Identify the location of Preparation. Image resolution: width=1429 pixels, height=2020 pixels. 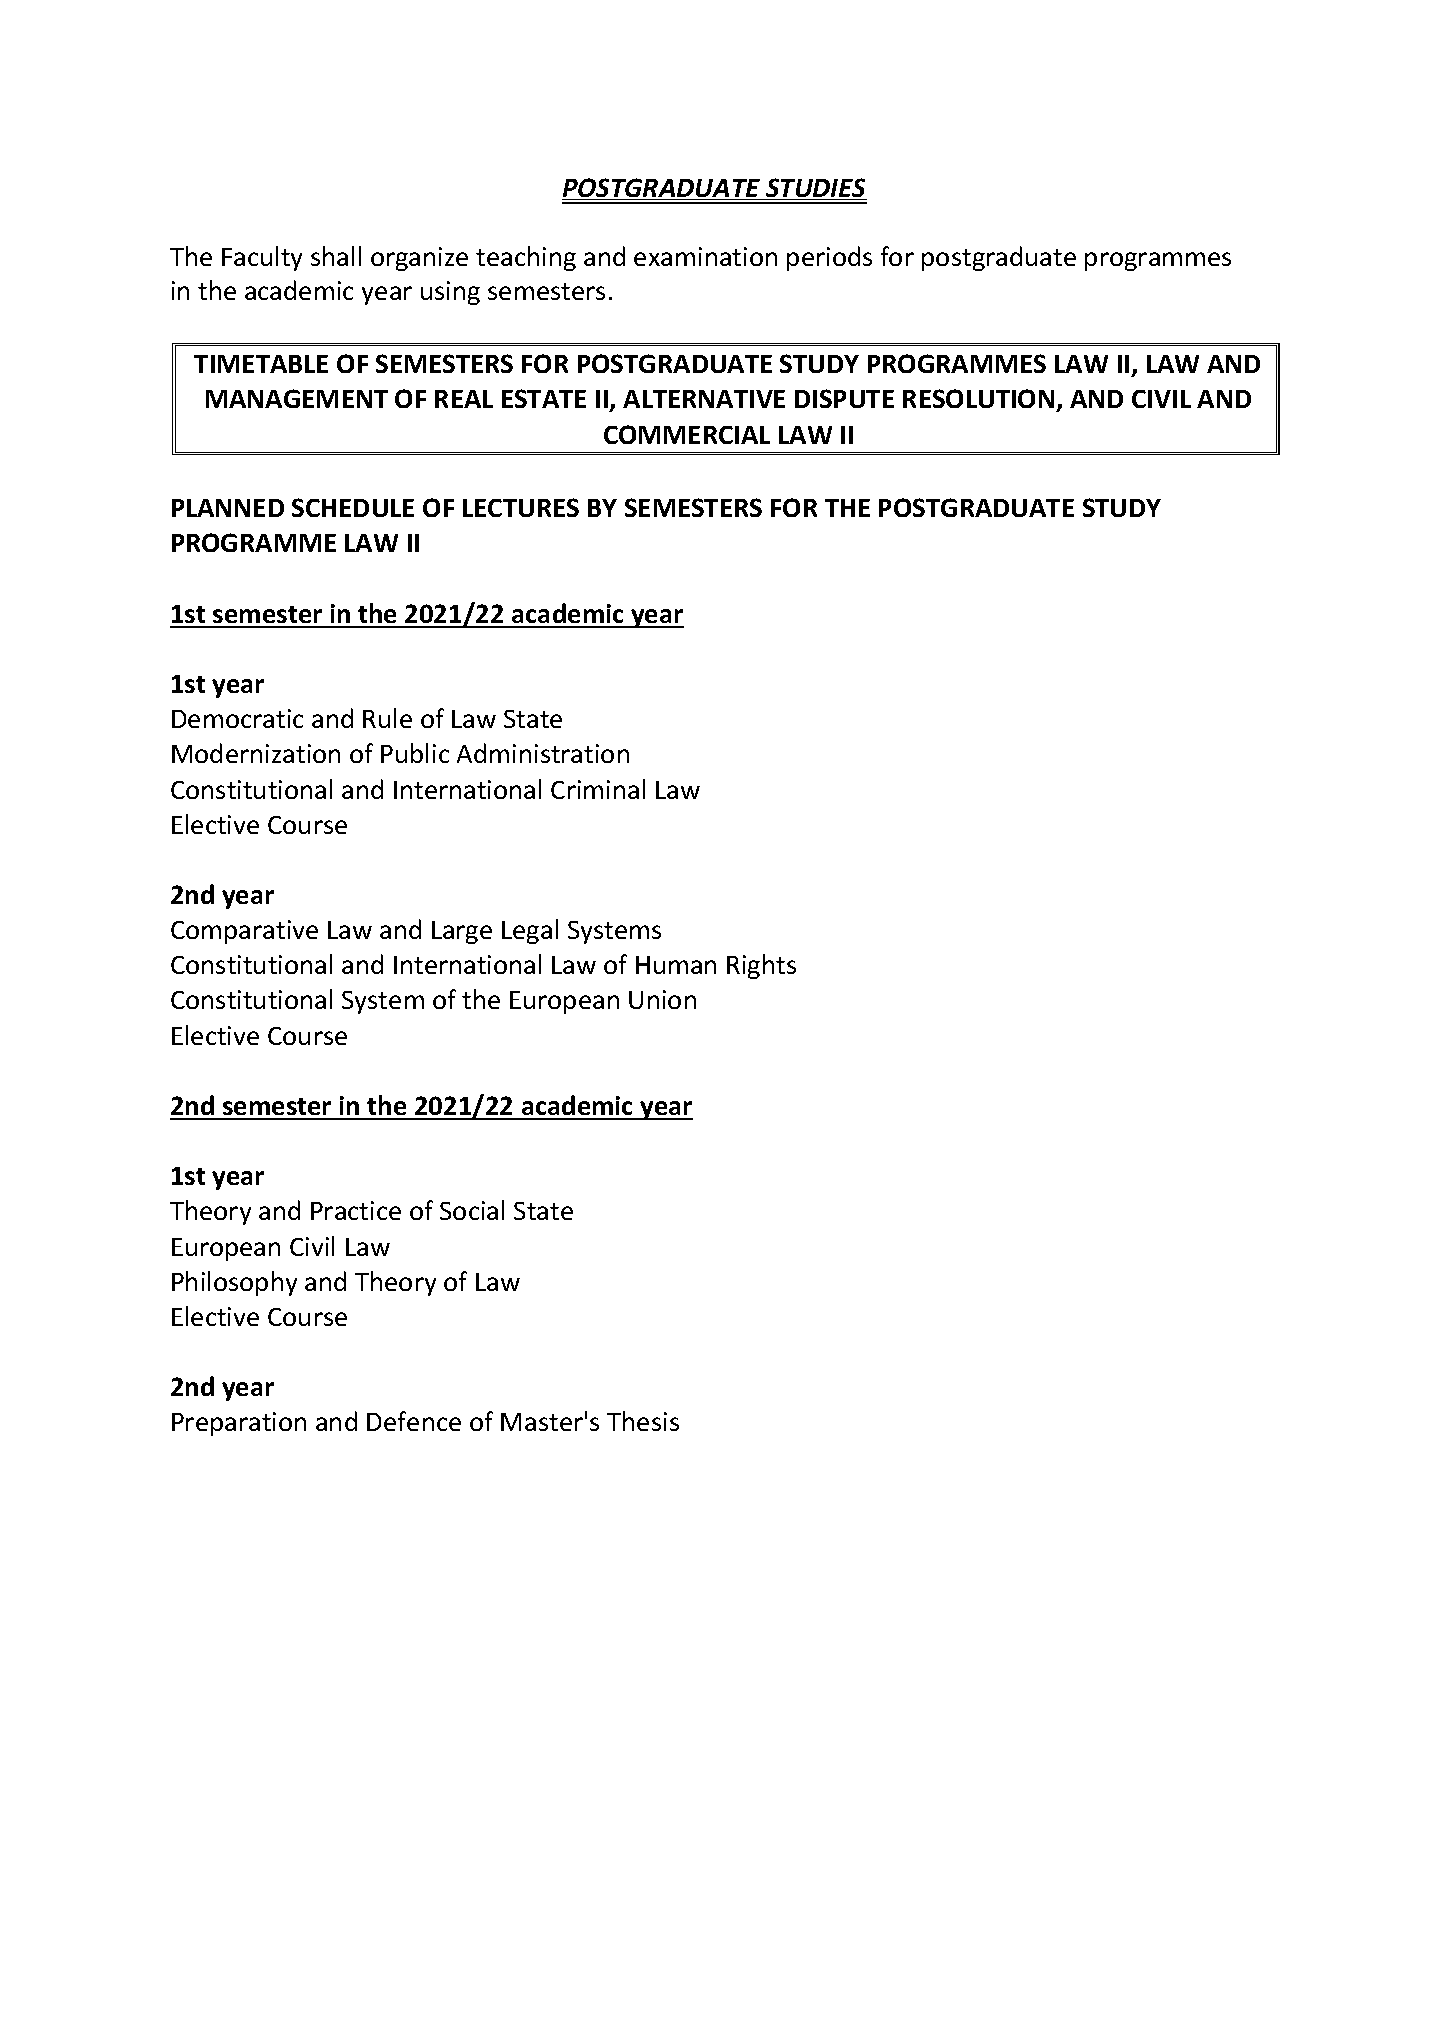
(239, 1424).
